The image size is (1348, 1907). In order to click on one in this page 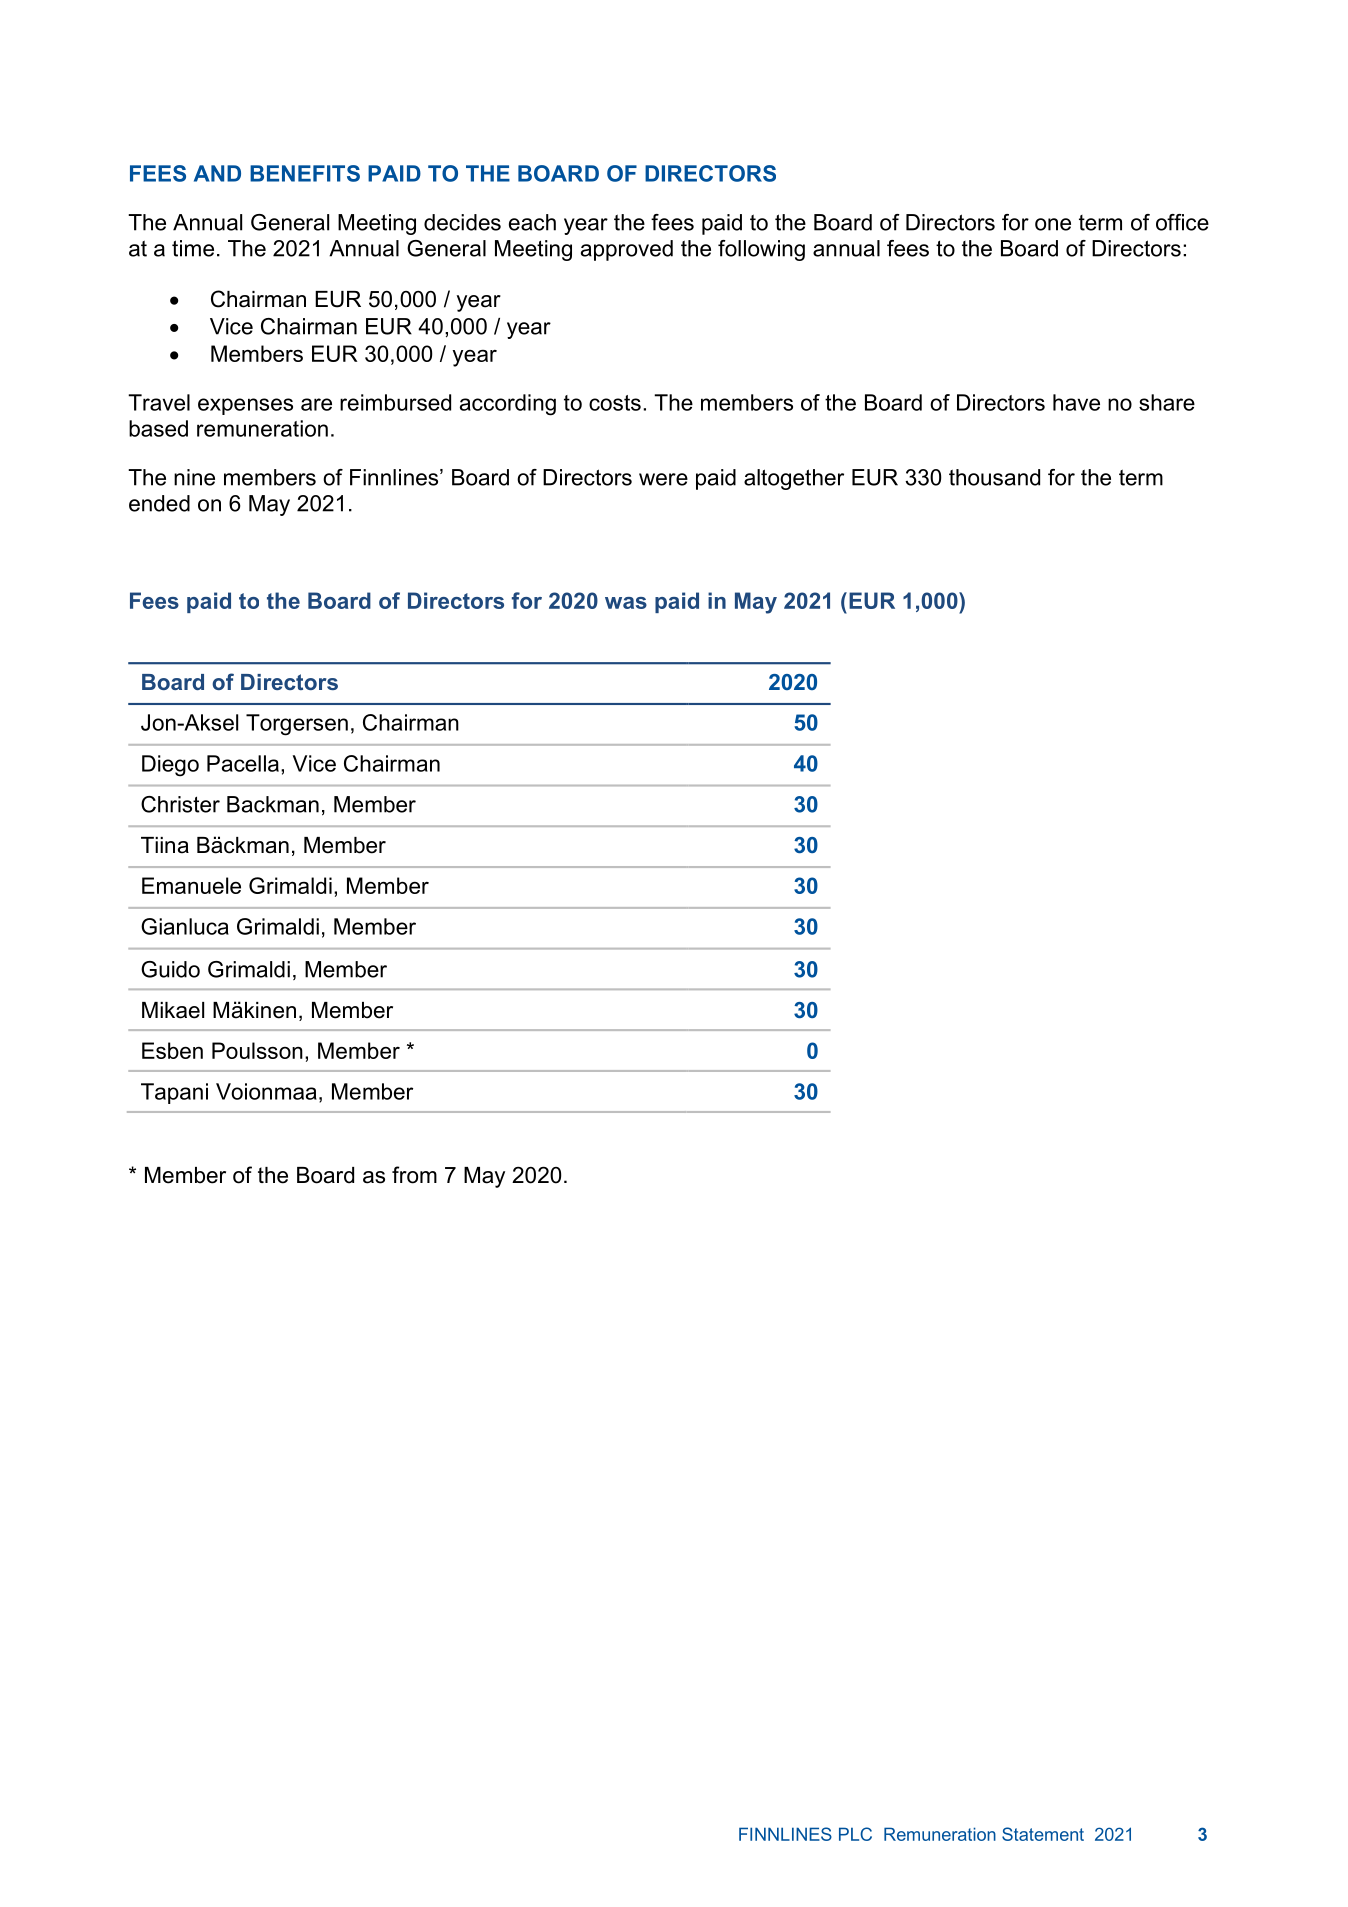, I will do `click(1053, 224)`.
